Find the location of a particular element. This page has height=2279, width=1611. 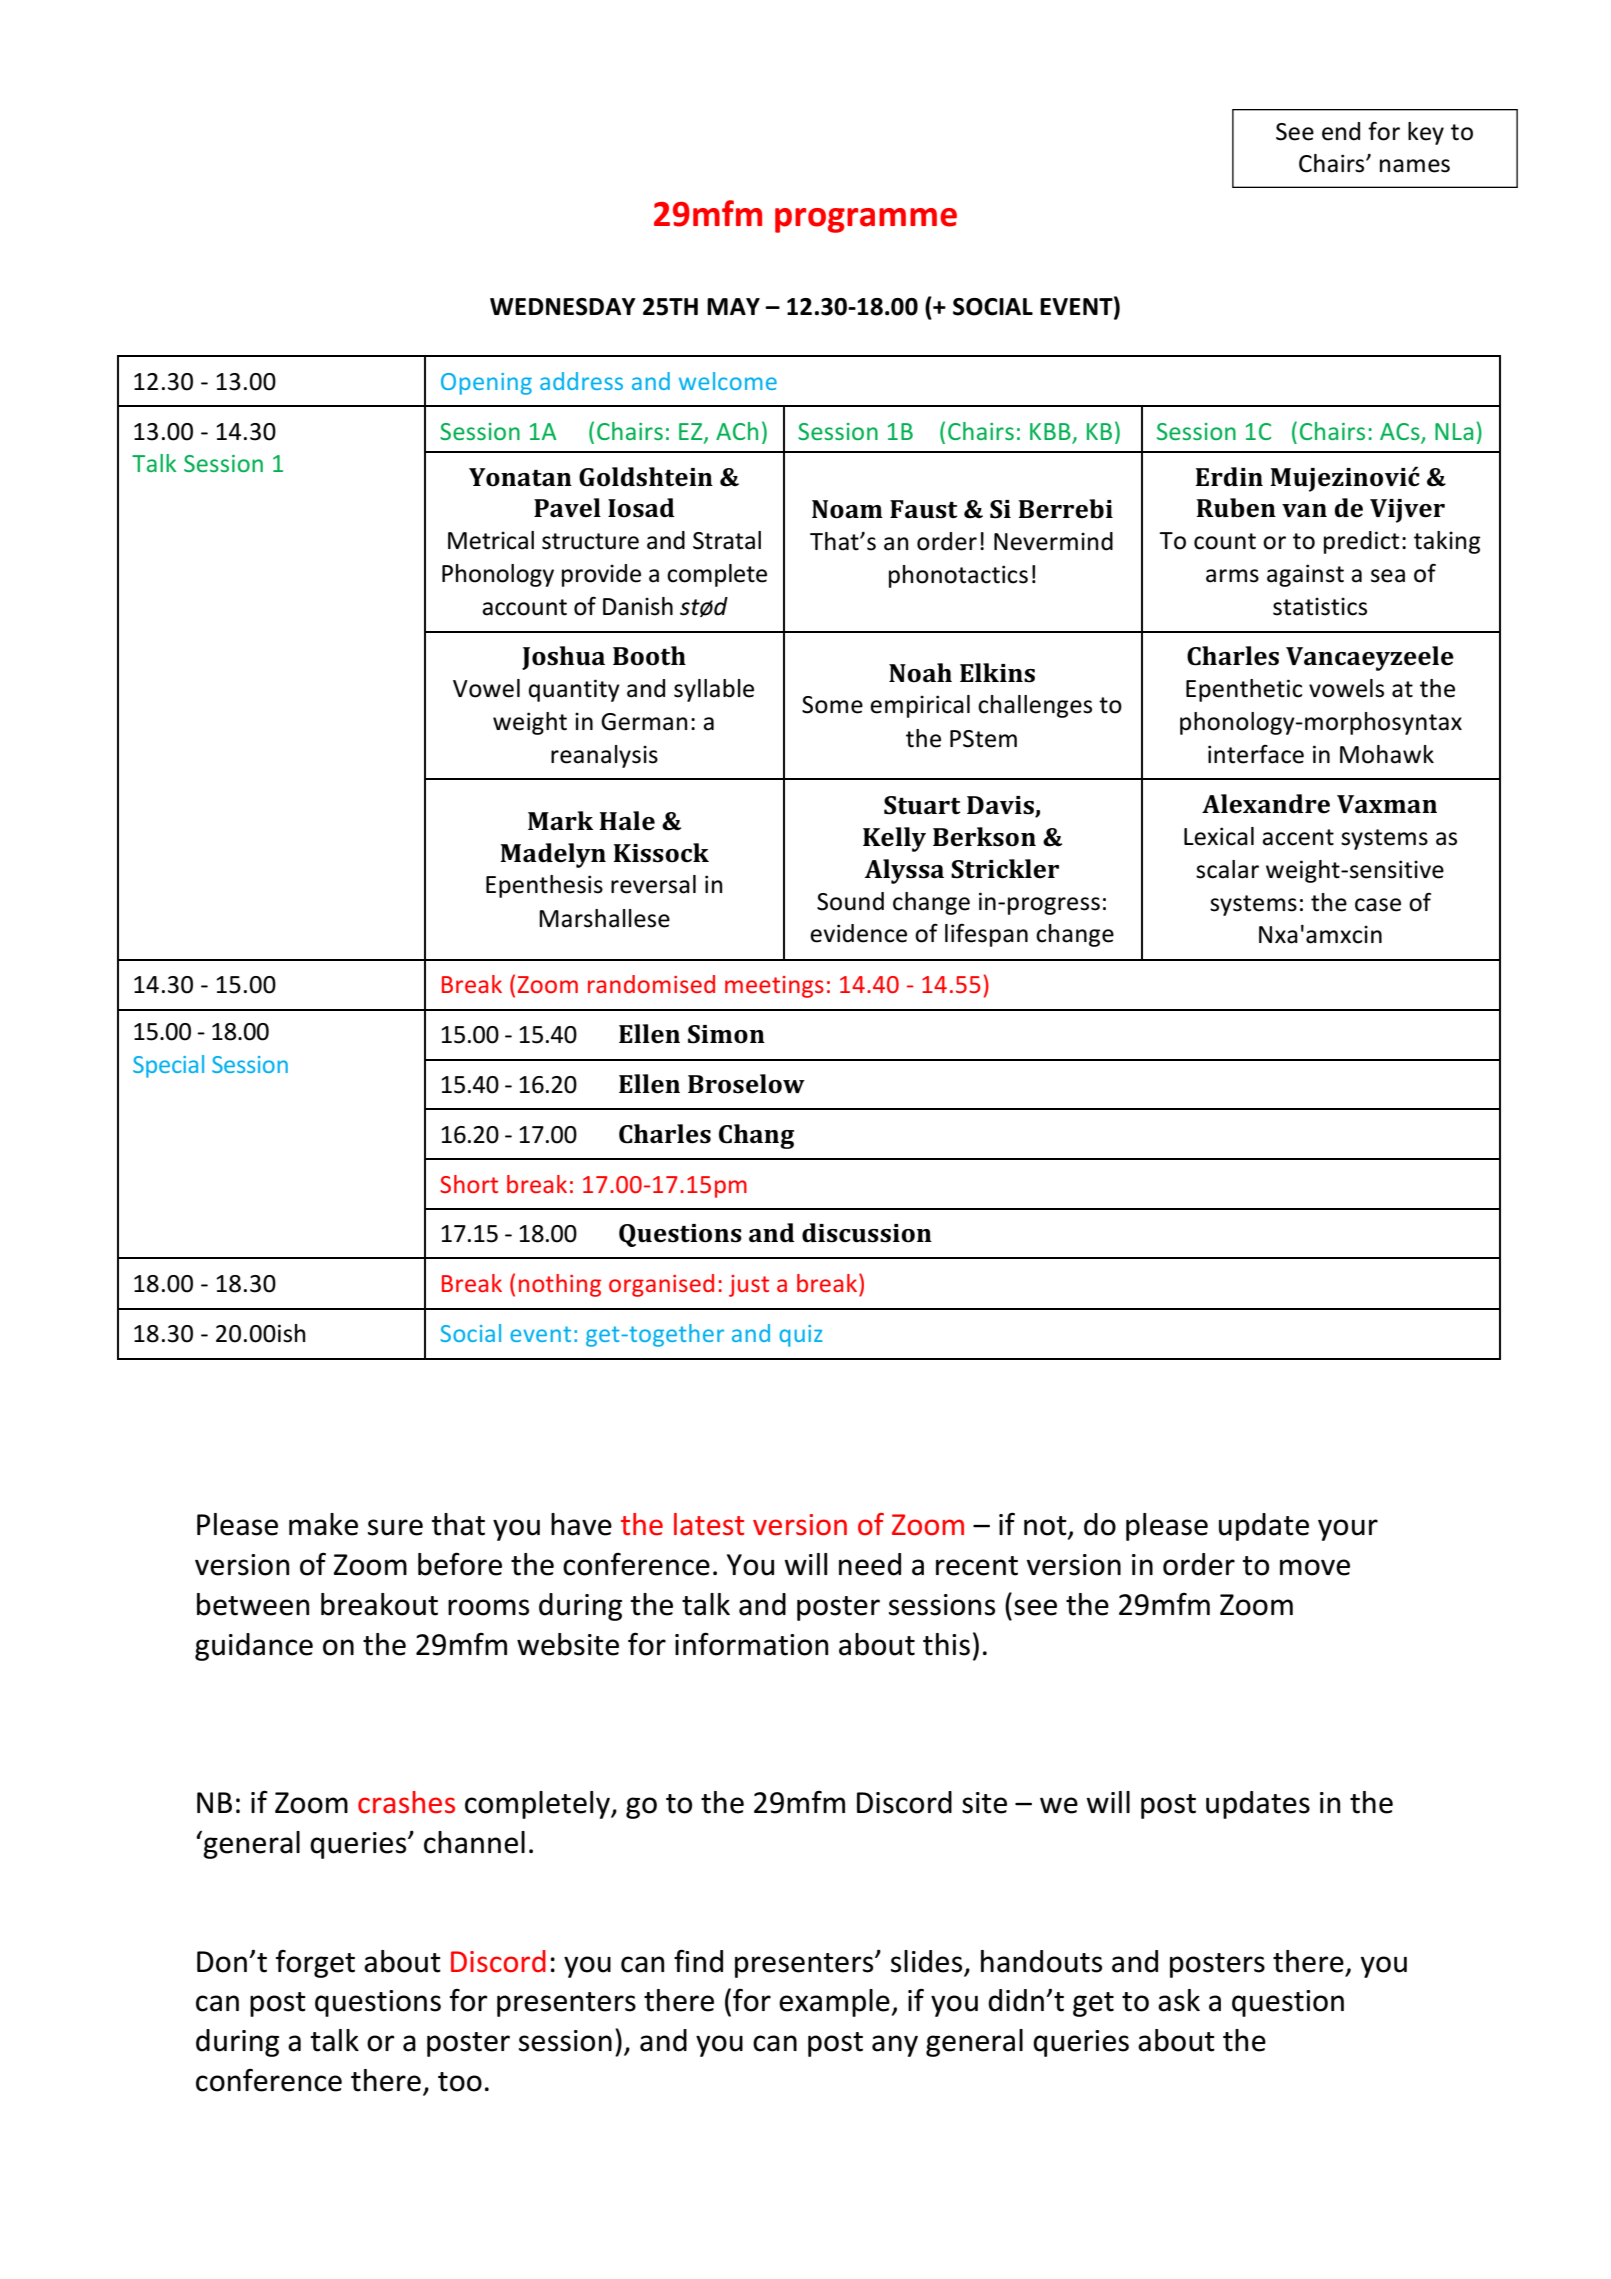

WEDNESDAY is located at coordinates (563, 307).
